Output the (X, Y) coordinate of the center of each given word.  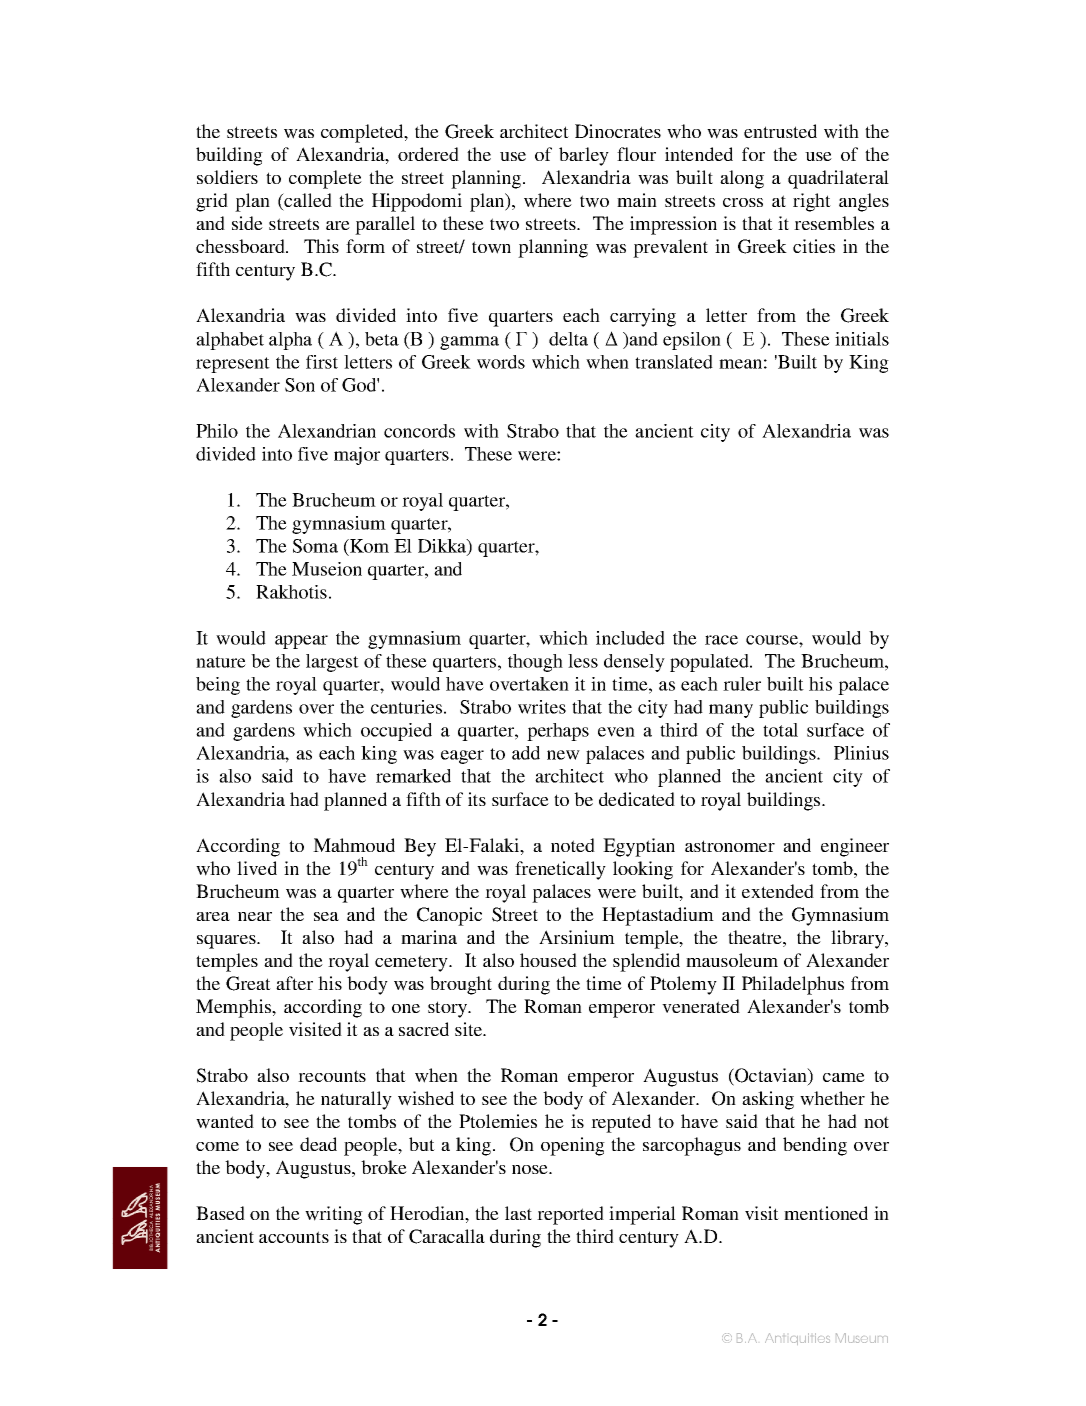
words (501, 362)
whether (832, 1098)
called (307, 201)
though (535, 663)
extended (778, 891)
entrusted (780, 131)
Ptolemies (498, 1121)
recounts (332, 1076)
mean (740, 364)
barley (584, 156)
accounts (294, 1237)
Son (300, 385)
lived (257, 868)
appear (301, 642)
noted (573, 845)
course (773, 640)
